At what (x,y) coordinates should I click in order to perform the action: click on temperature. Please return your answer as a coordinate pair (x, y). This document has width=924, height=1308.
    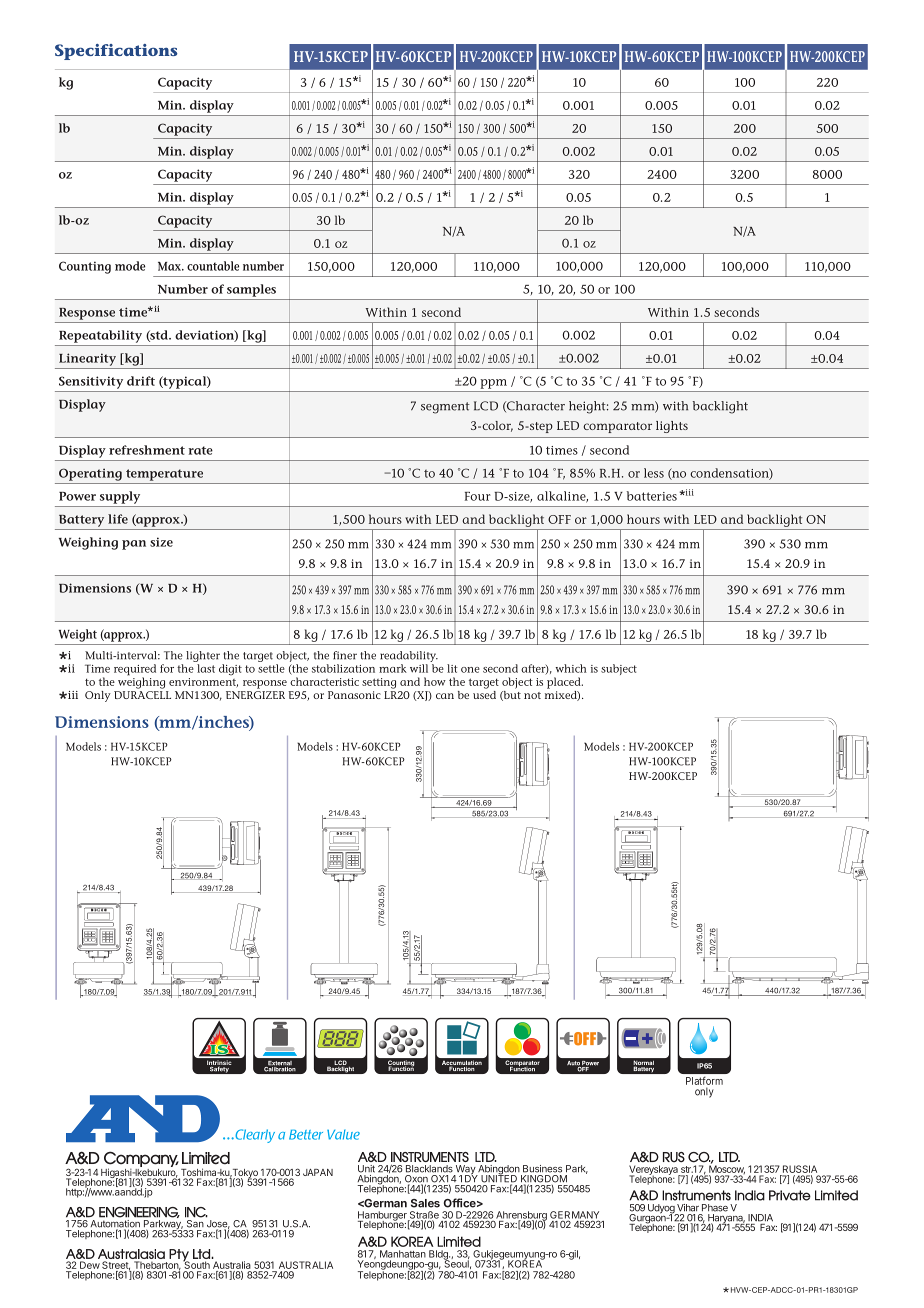
    Looking at the image, I should click on (164, 475).
